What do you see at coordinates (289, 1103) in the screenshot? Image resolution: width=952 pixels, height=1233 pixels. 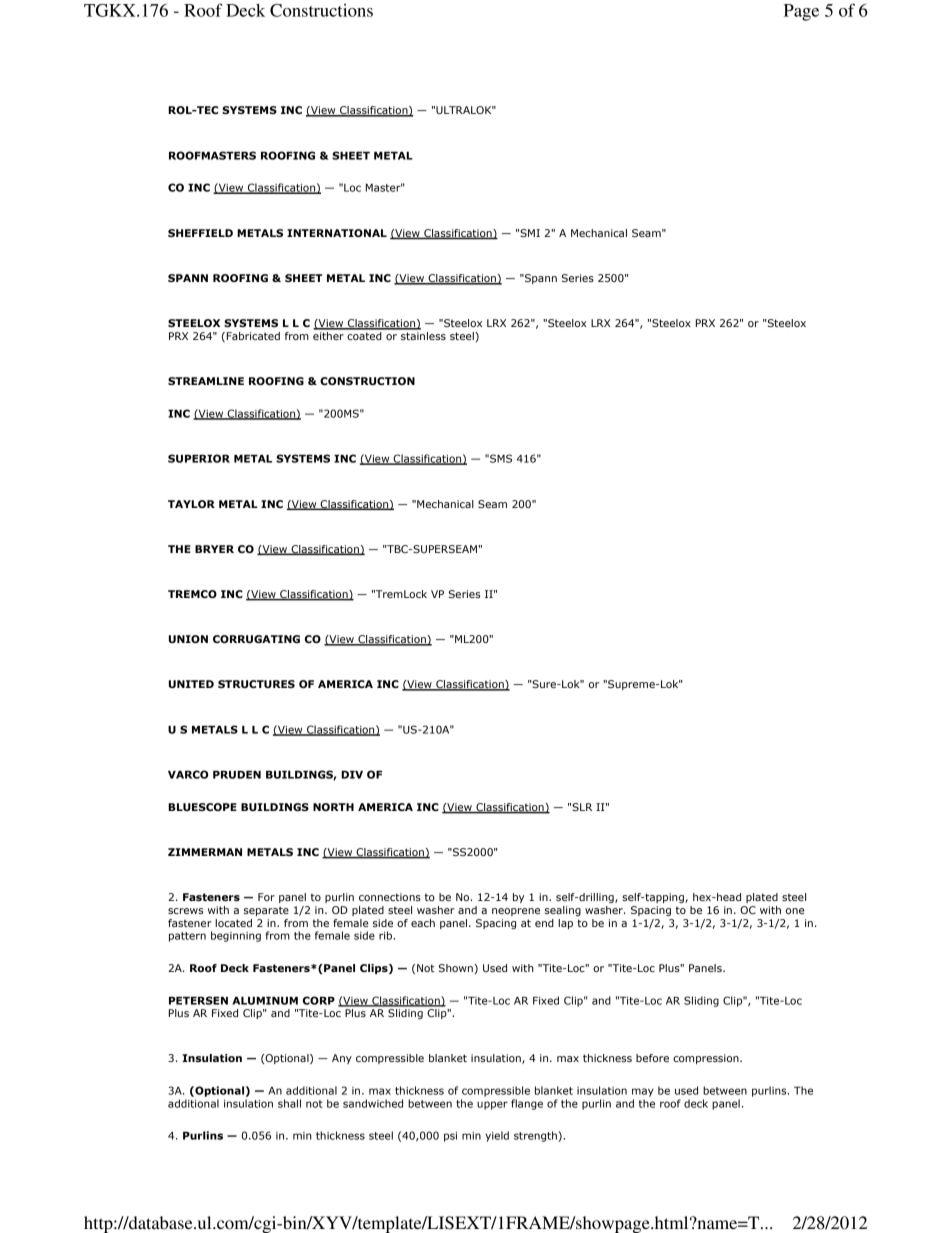 I see `shall` at bounding box center [289, 1103].
